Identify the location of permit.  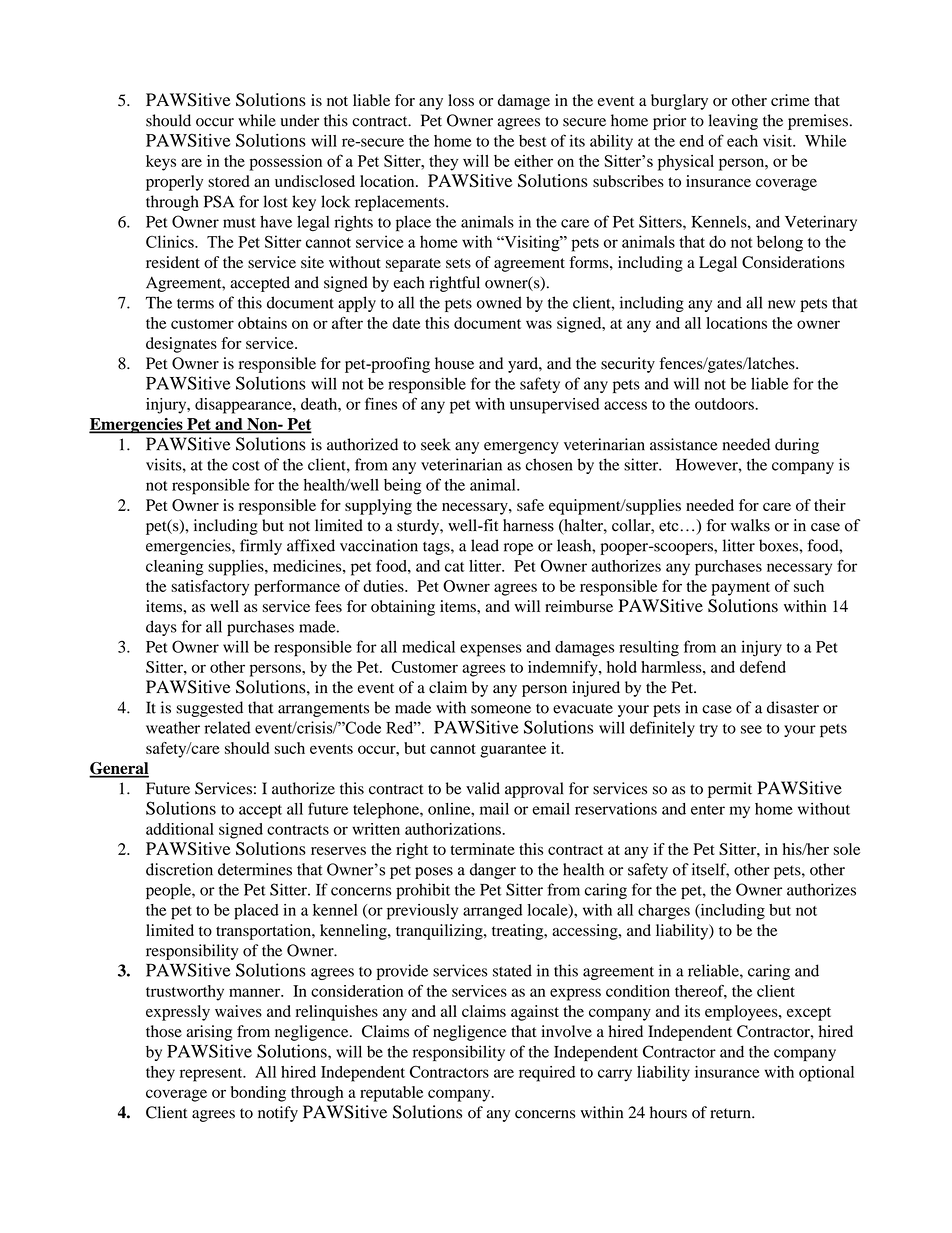
(730, 790).
